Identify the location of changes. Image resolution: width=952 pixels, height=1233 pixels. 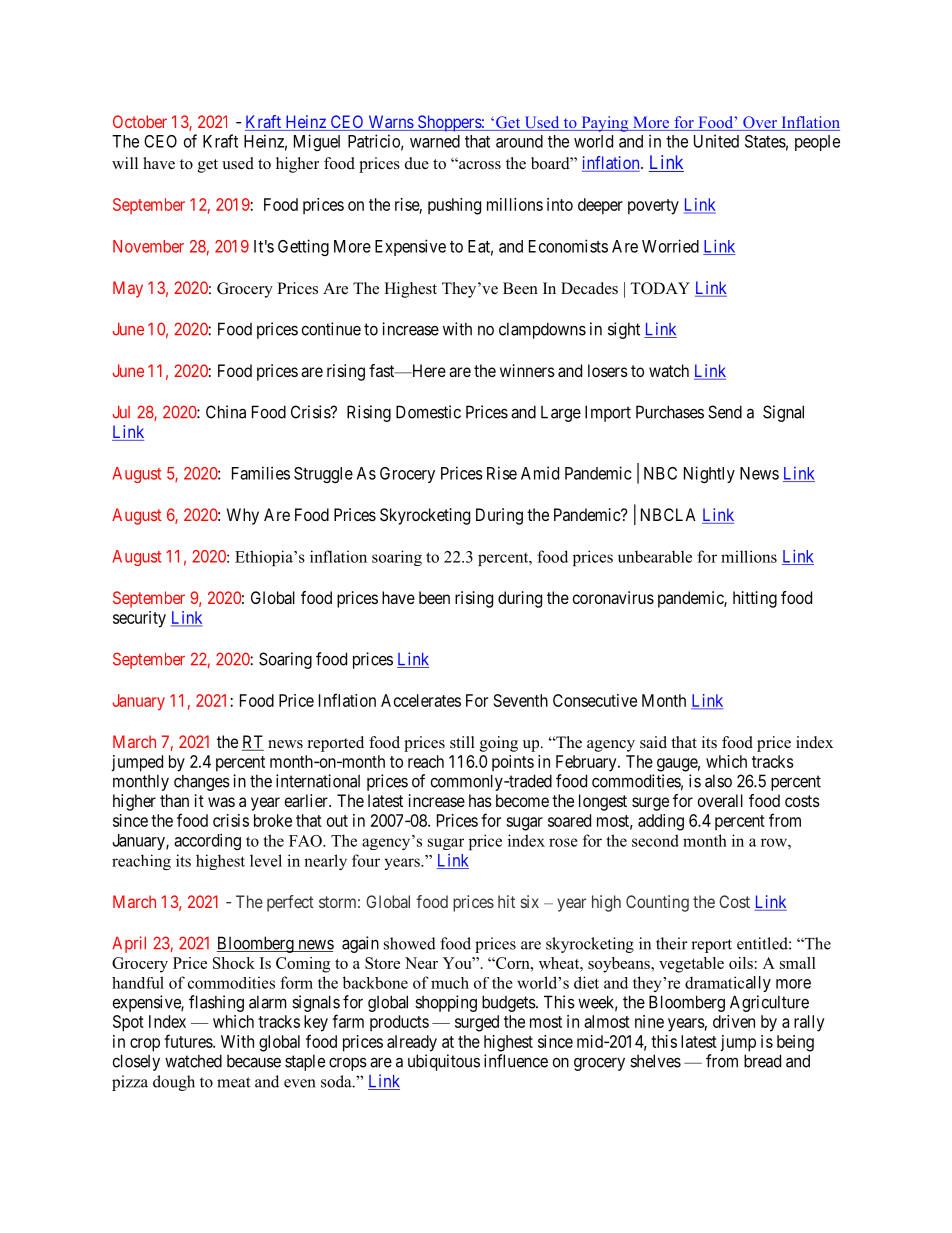
(202, 782).
